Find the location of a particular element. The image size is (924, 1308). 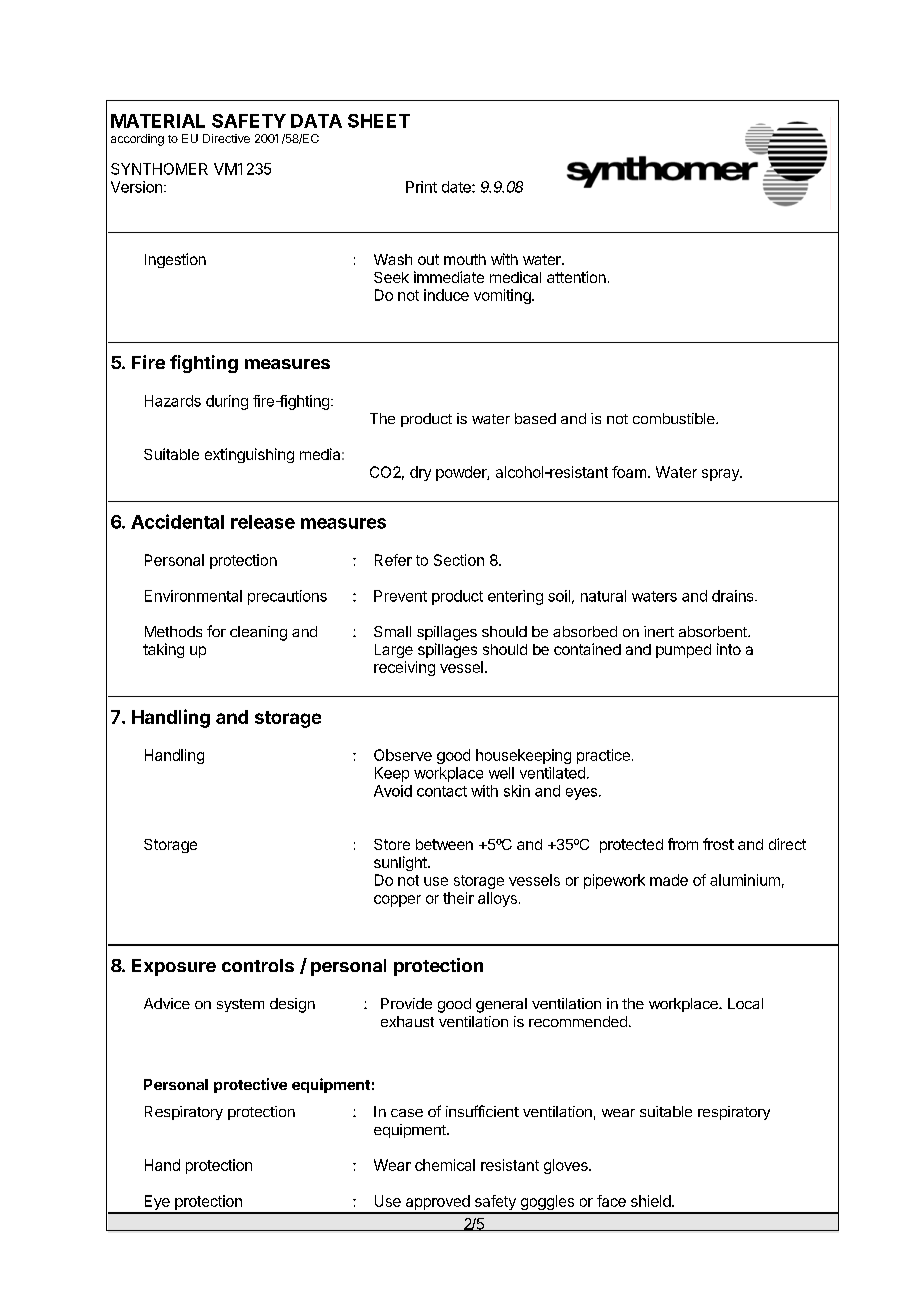

chemical is located at coordinates (445, 1165).
